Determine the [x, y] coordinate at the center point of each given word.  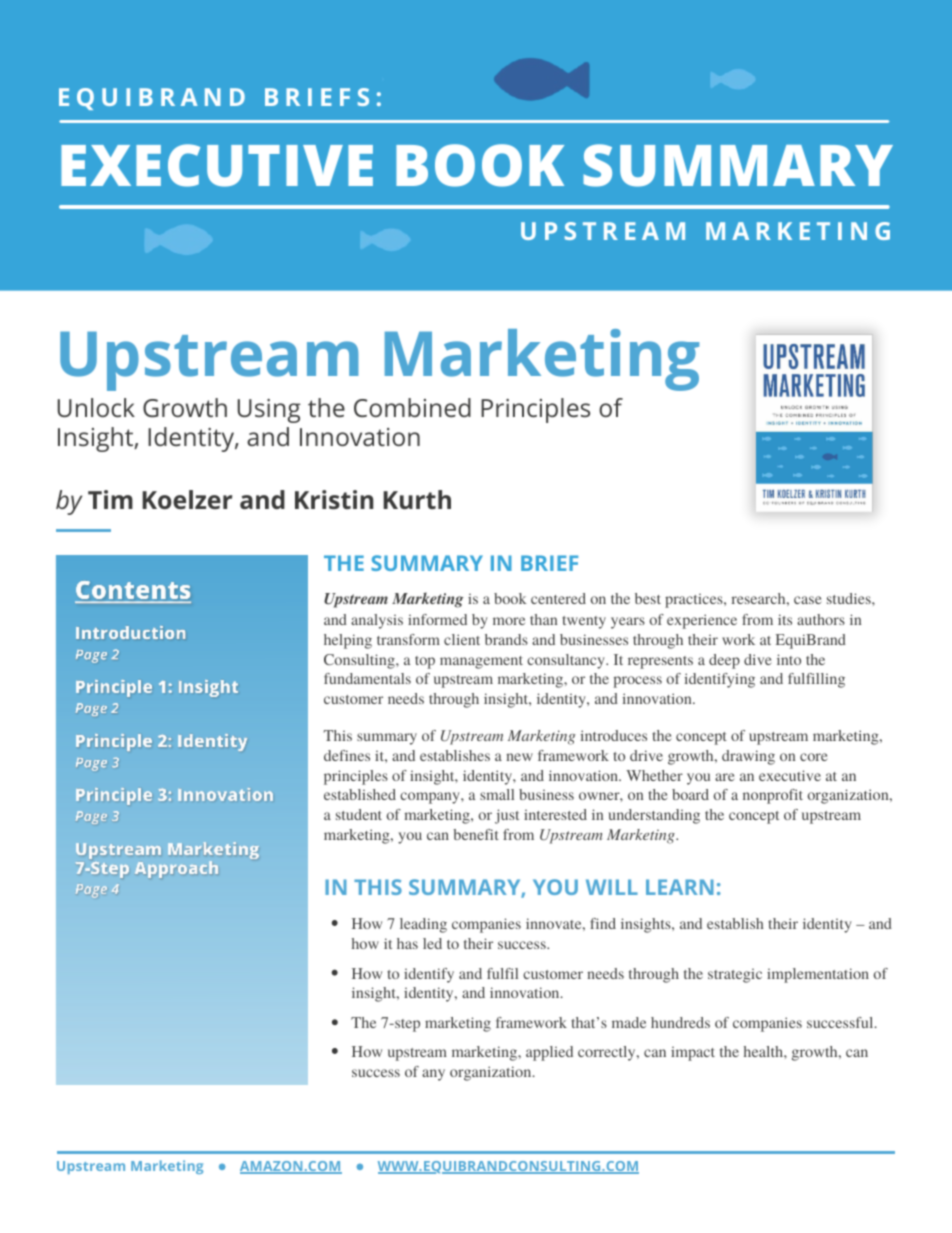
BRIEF [549, 563]
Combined [412, 407]
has [407, 943]
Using [269, 411]
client [462, 639]
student [359, 814]
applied [549, 1053]
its [785, 619]
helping [348, 641]
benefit [476, 834]
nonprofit [773, 796]
